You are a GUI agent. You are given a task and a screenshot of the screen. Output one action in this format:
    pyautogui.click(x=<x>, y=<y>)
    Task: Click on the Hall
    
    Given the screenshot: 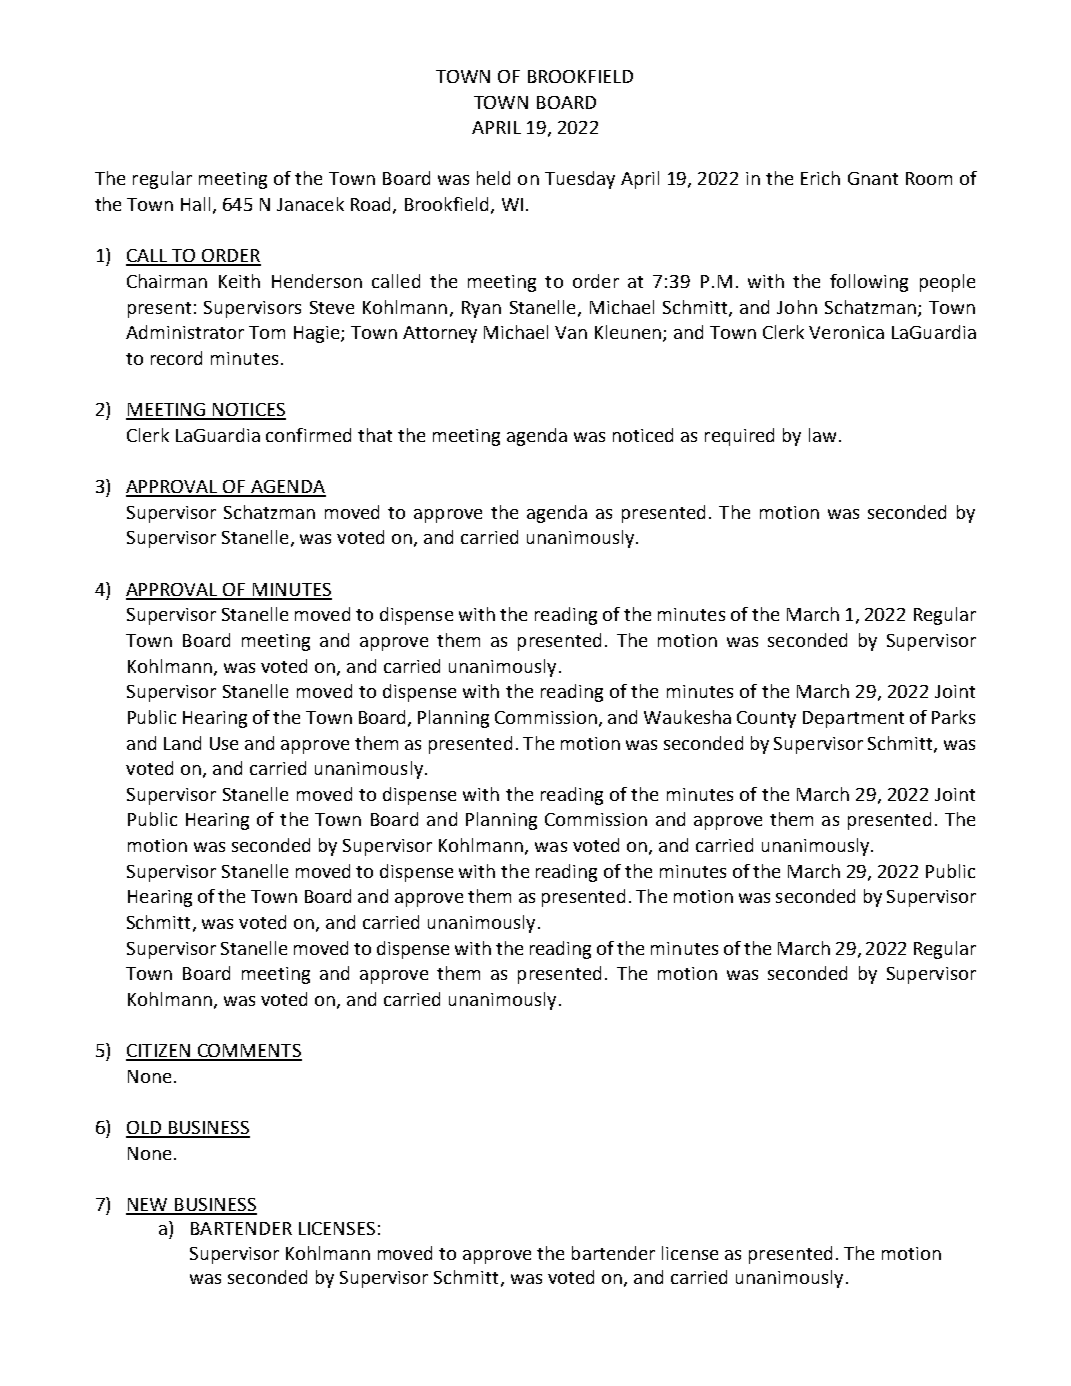 What is the action you would take?
    pyautogui.click(x=197, y=205)
